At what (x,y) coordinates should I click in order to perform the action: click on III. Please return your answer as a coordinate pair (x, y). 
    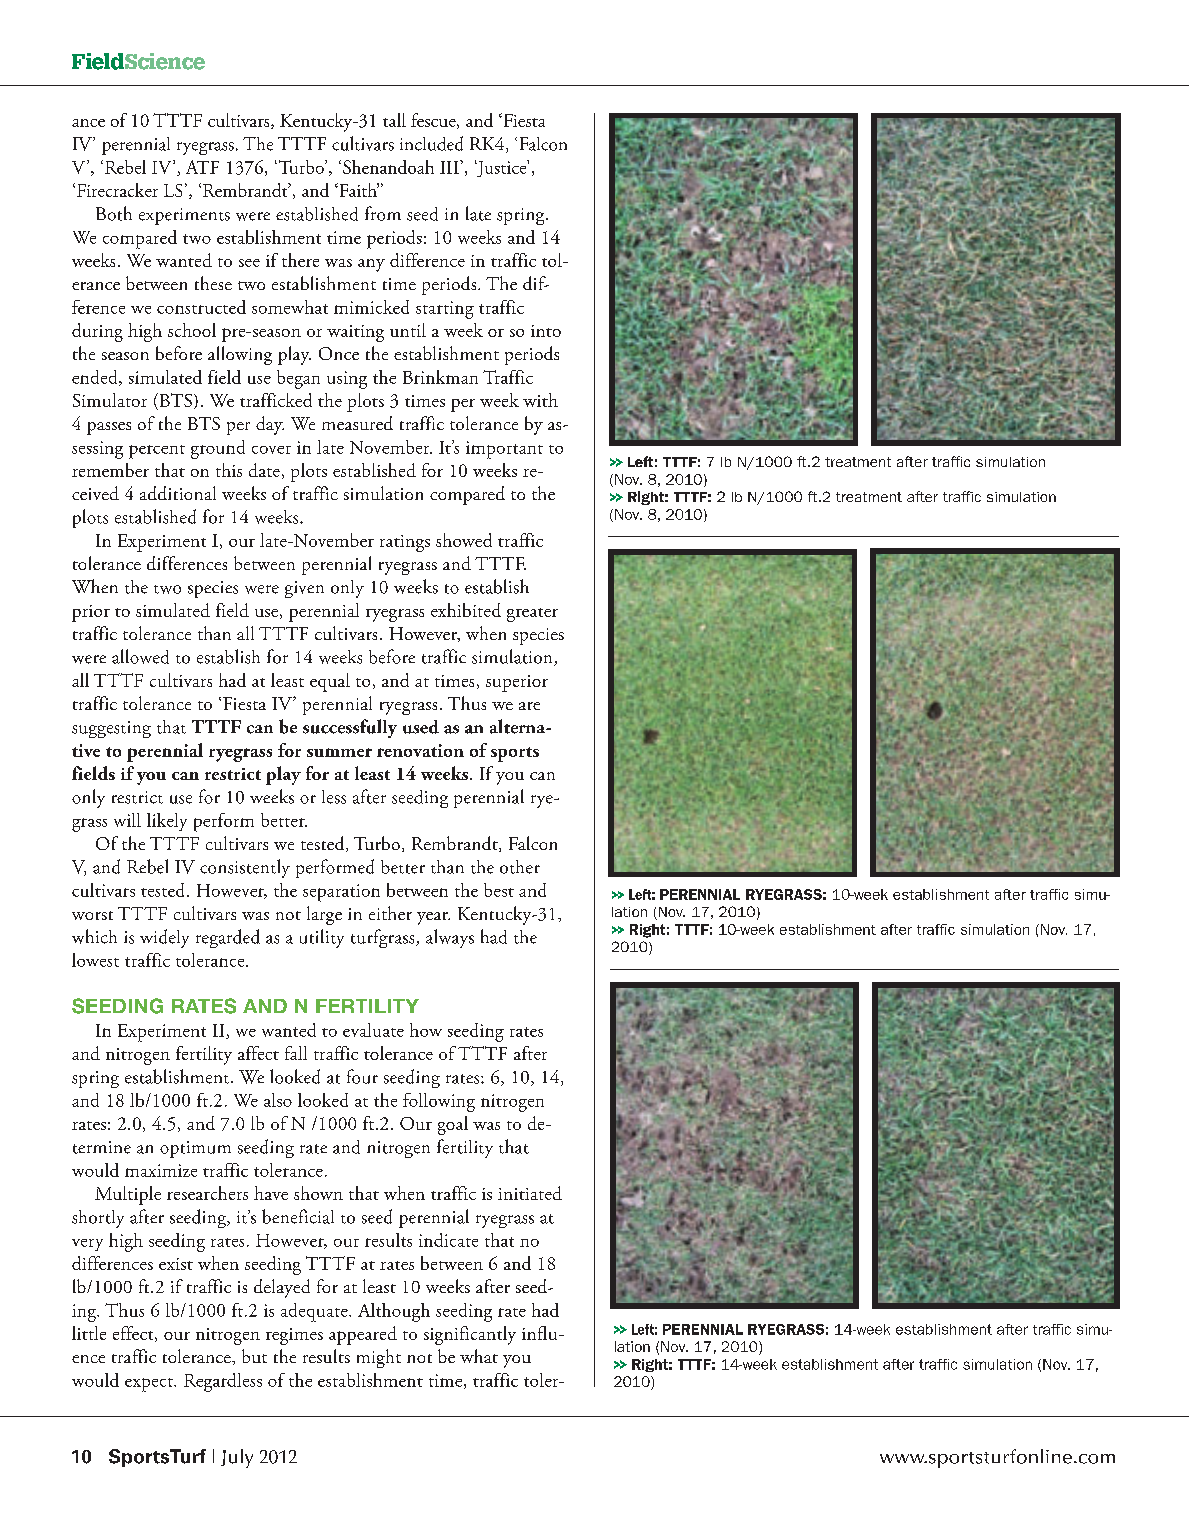
    Looking at the image, I should click on (450, 167).
